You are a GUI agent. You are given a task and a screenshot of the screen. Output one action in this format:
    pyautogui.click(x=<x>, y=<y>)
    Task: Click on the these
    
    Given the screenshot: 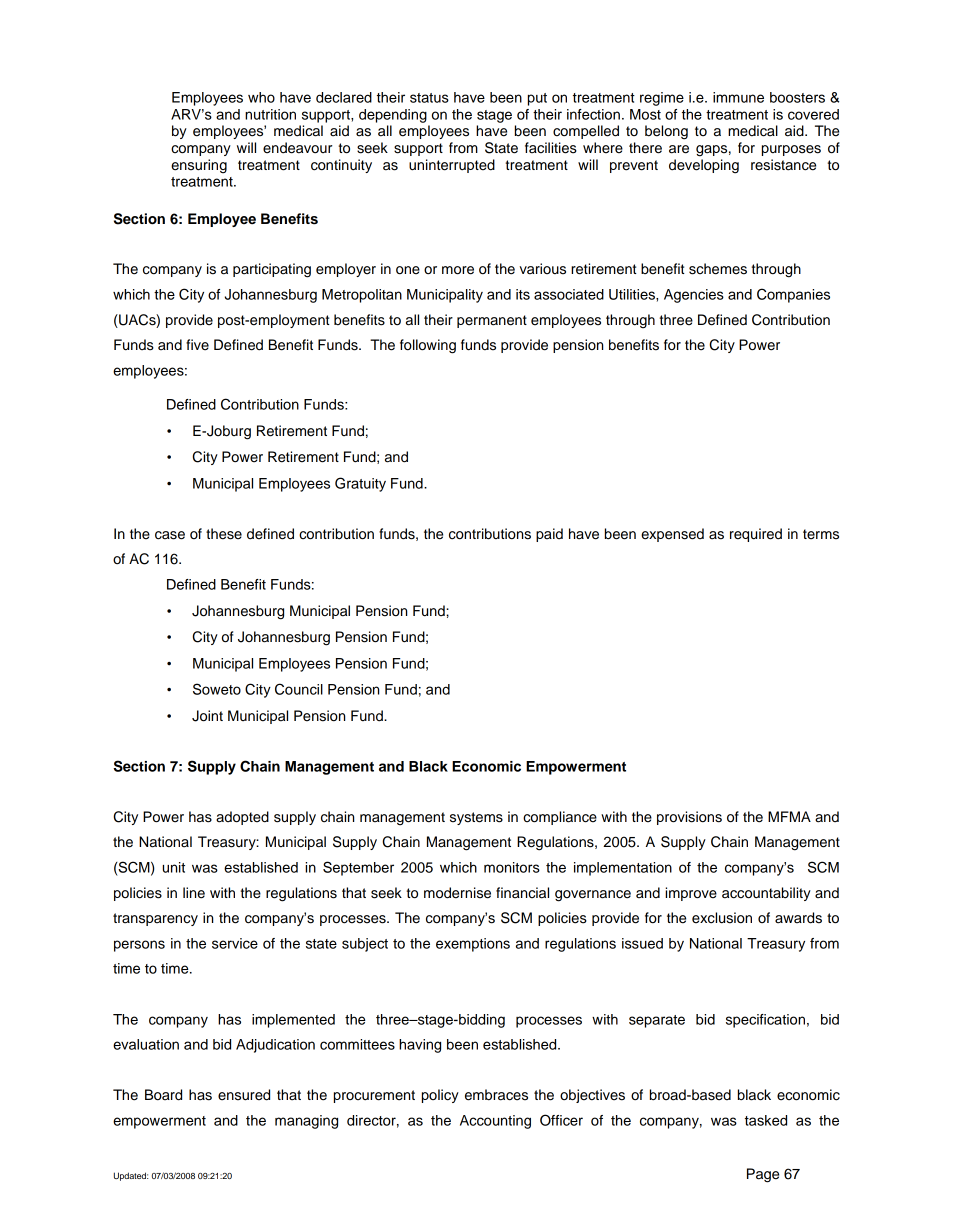 What is the action you would take?
    pyautogui.click(x=224, y=534)
